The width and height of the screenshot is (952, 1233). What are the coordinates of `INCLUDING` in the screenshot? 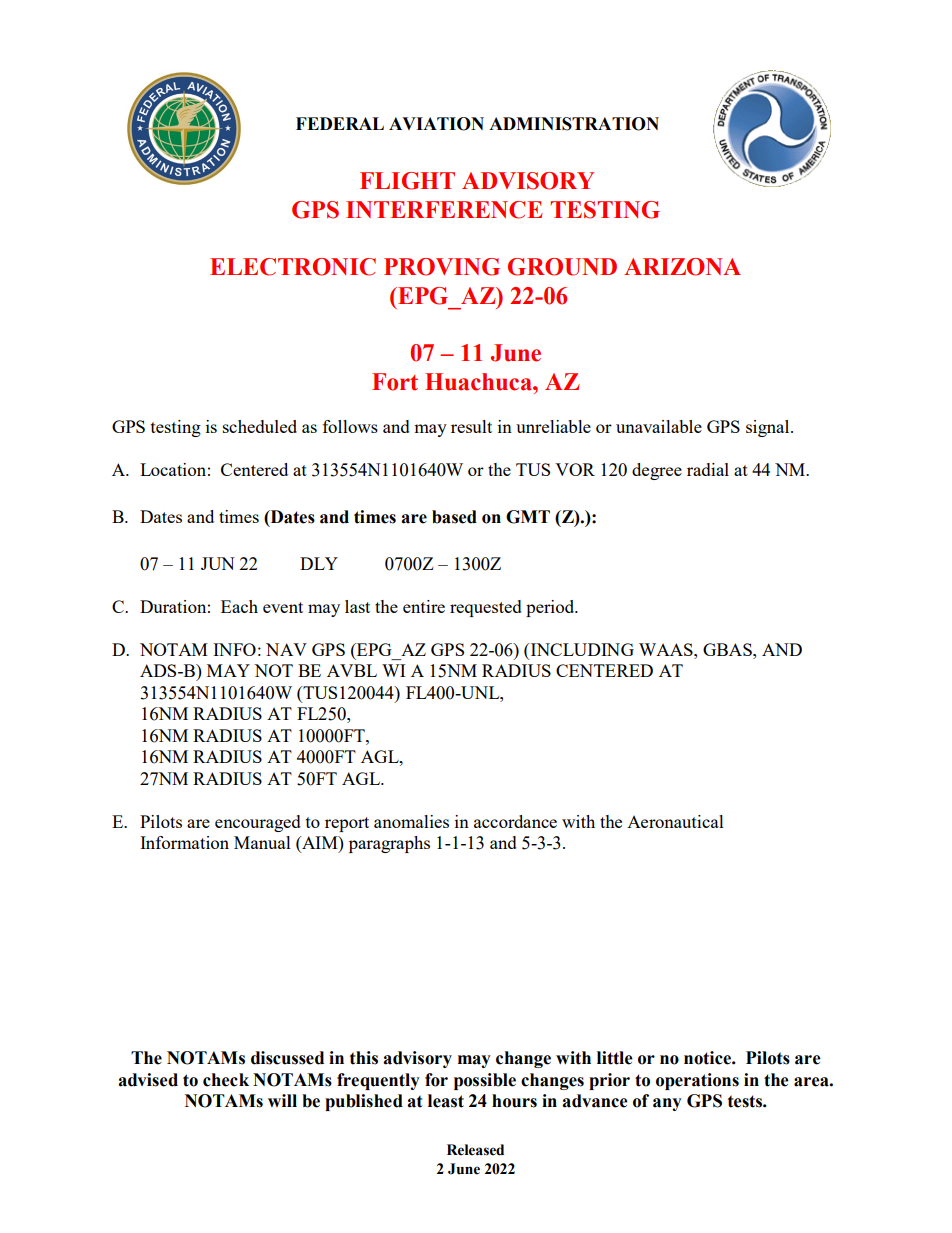 It's located at (581, 649).
